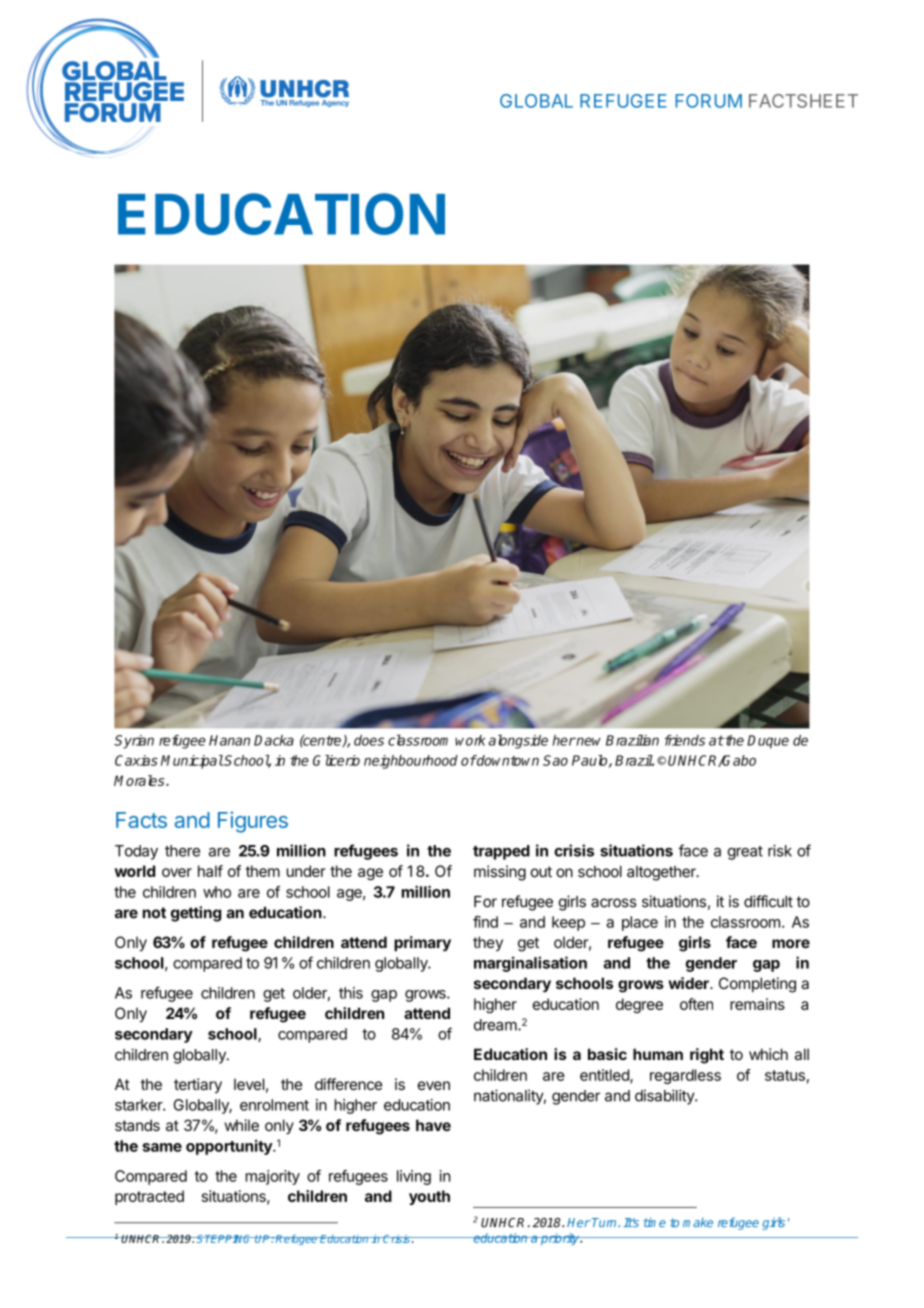 The image size is (924, 1308). I want to click on Hanan, so click(229, 740).
